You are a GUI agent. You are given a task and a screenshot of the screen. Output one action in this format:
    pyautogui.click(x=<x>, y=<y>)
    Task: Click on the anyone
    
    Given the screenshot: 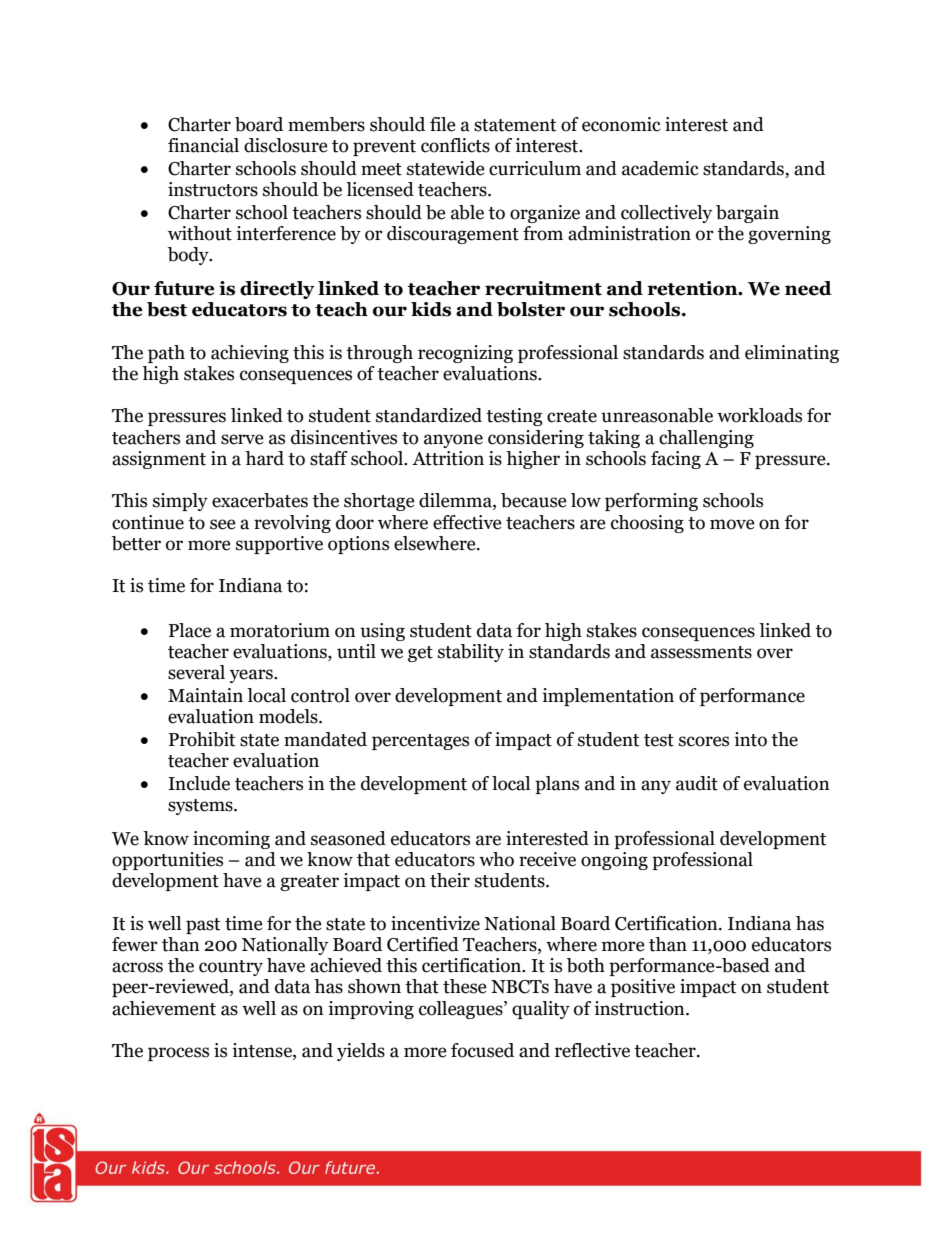 What is the action you would take?
    pyautogui.click(x=453, y=441)
